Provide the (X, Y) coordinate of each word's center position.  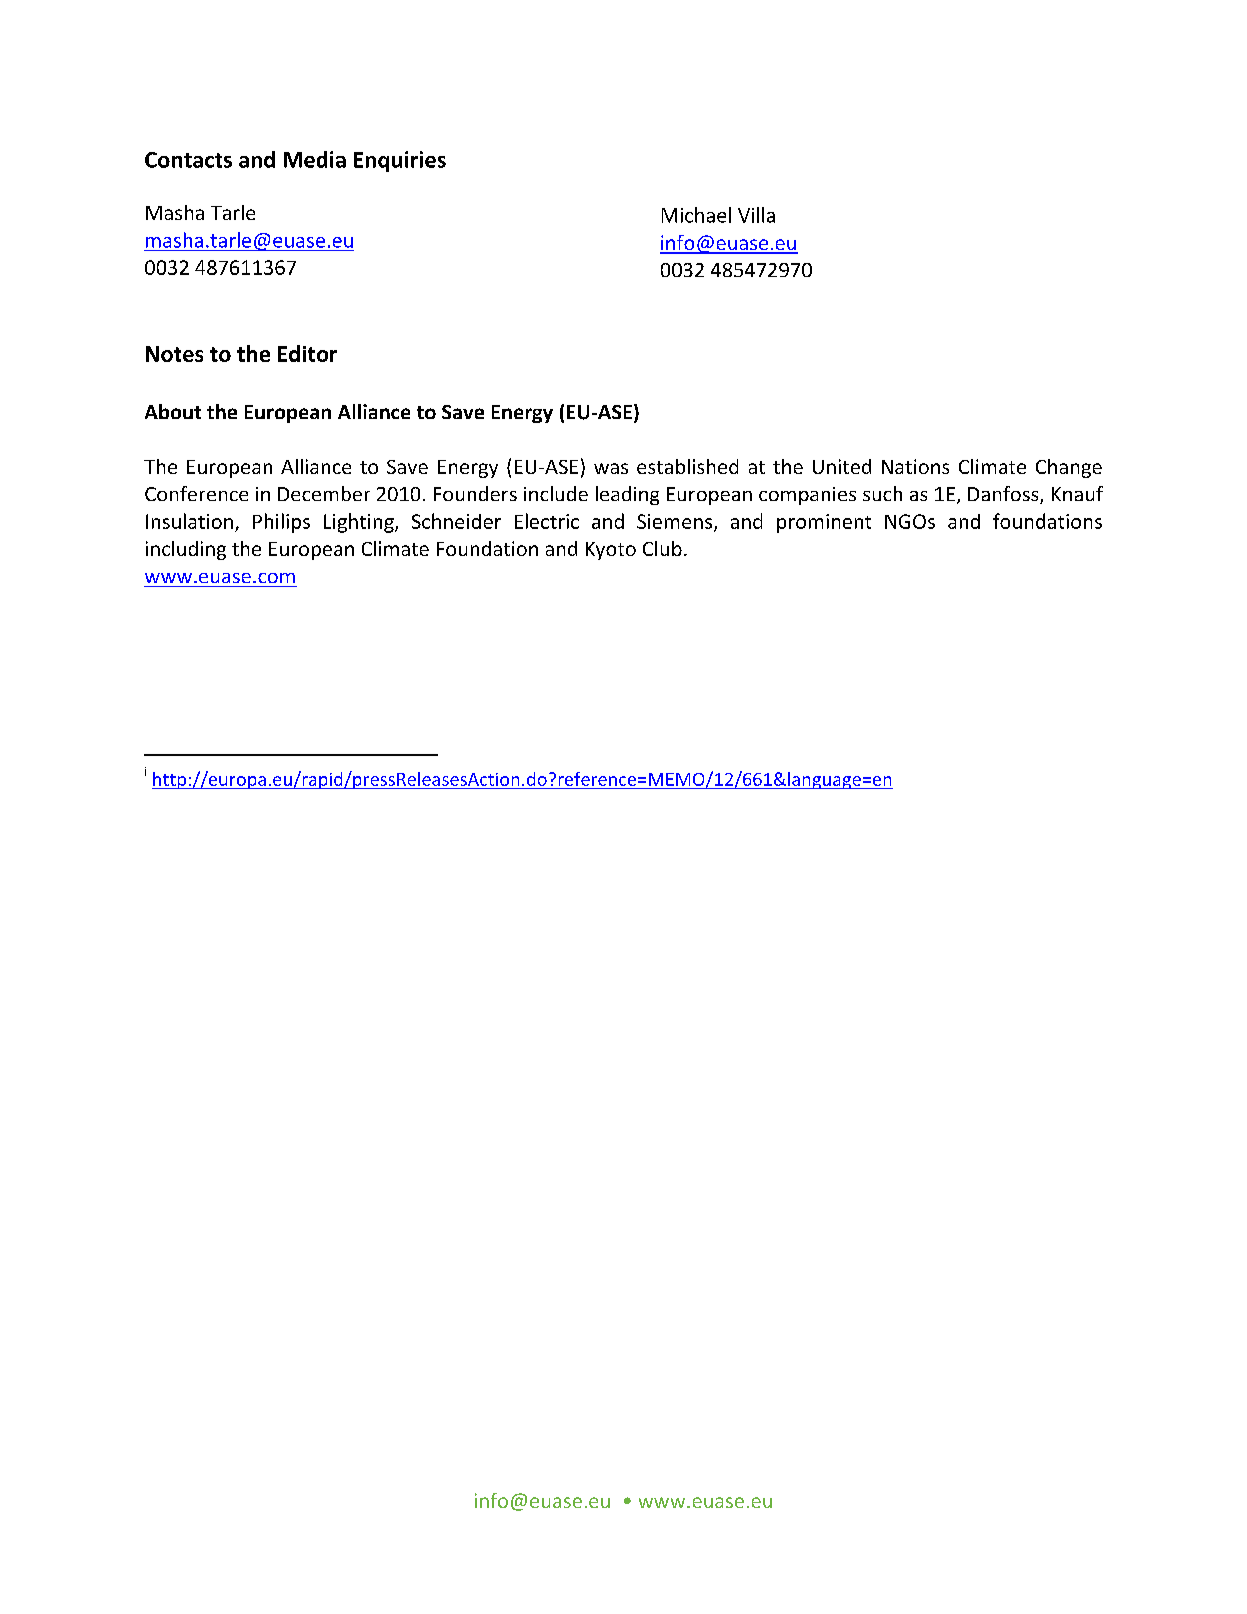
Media (315, 159)
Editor (307, 353)
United (842, 466)
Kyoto (611, 551)
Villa (756, 215)
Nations (915, 466)
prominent (824, 523)
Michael (696, 215)
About (173, 411)
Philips (281, 523)
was (611, 468)
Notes (174, 354)
